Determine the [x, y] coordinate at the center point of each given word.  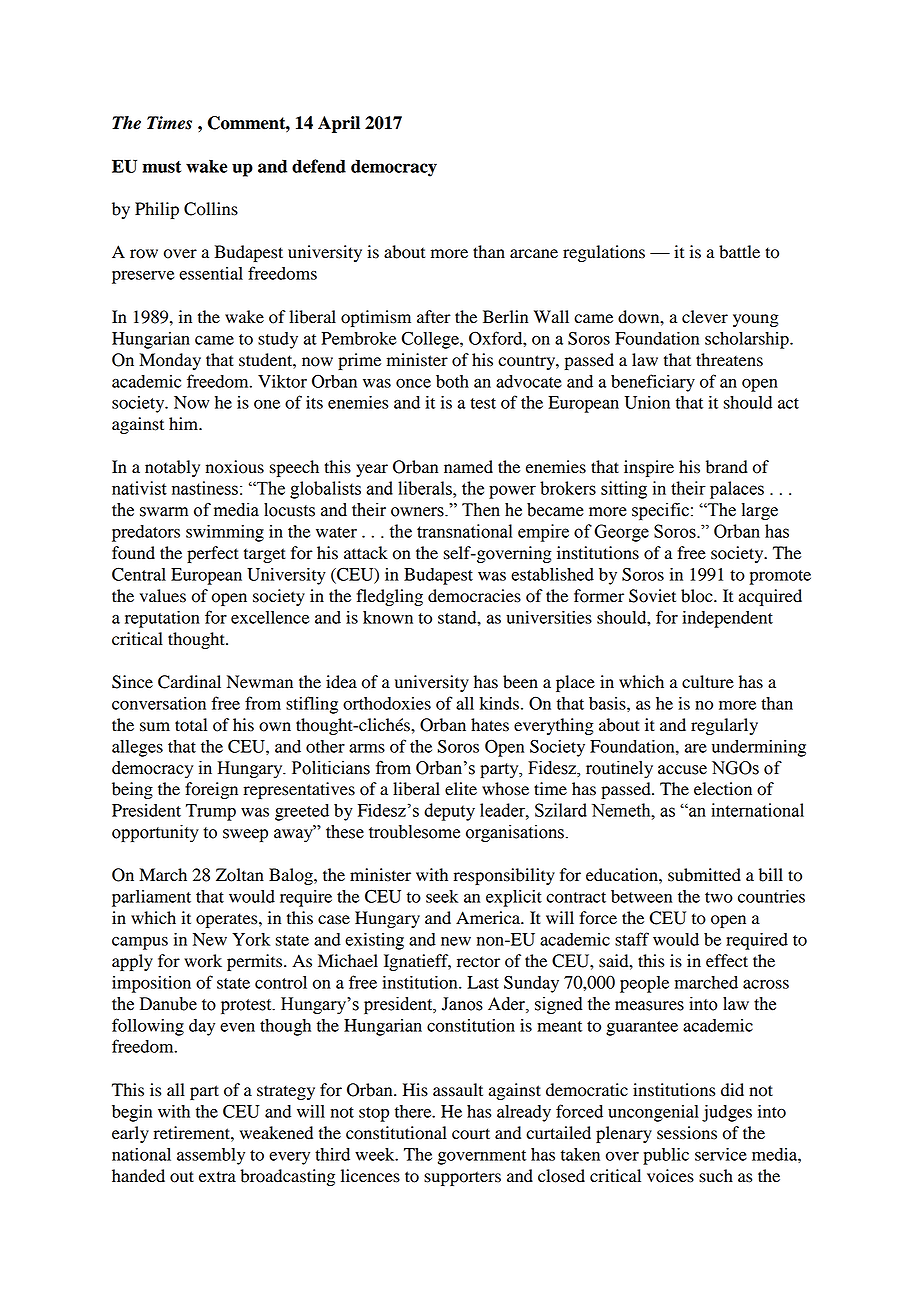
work [203, 961]
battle [739, 252]
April [339, 124]
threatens [729, 360]
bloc [698, 596]
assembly [211, 1156]
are [696, 748]
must [161, 167]
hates [490, 725]
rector [478, 962]
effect [727, 961]
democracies [474, 596]
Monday [170, 361]
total [191, 725]
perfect [213, 554]
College [431, 340]
